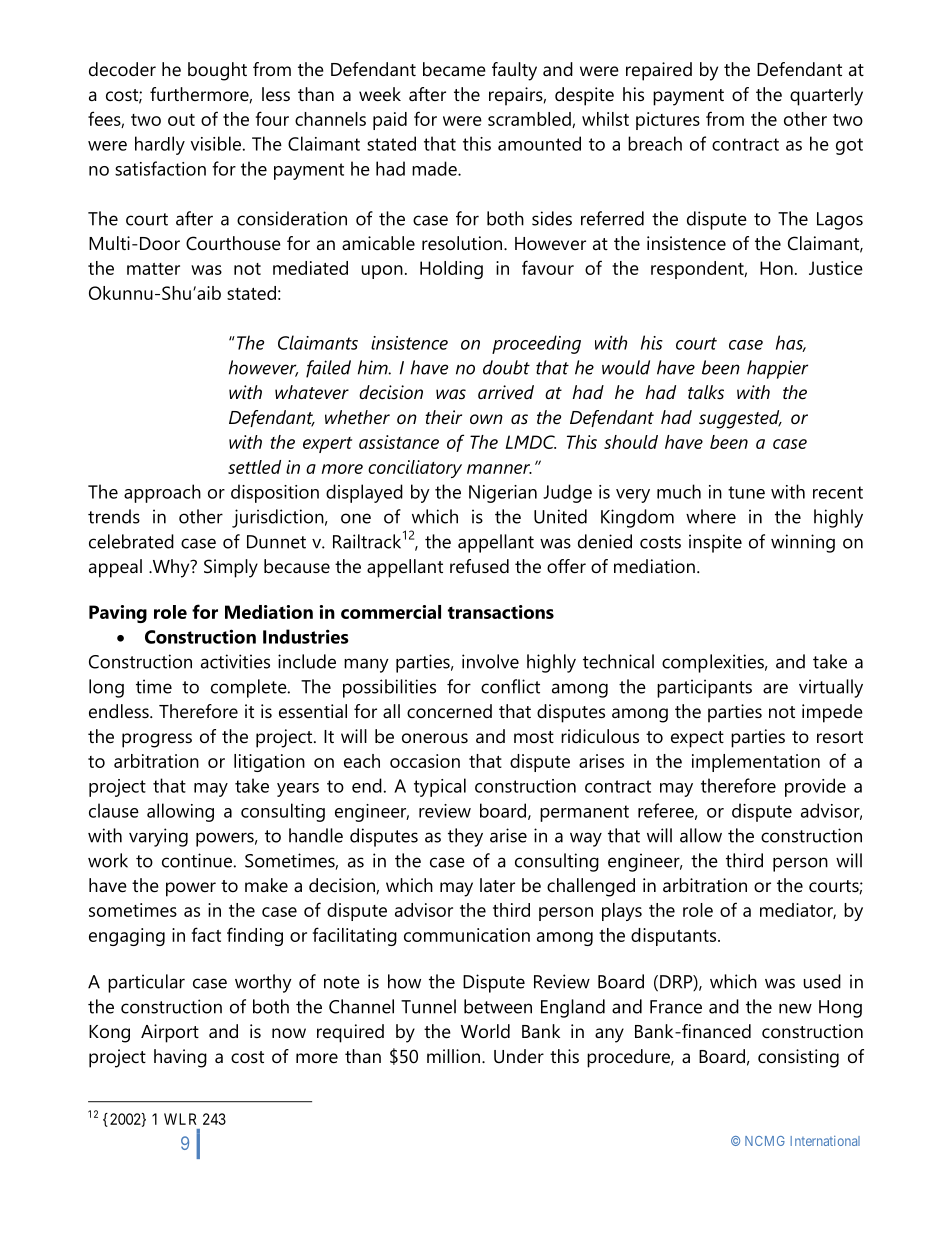 Image resolution: width=952 pixels, height=1233 pixels. I want to click on complete, so click(250, 688).
